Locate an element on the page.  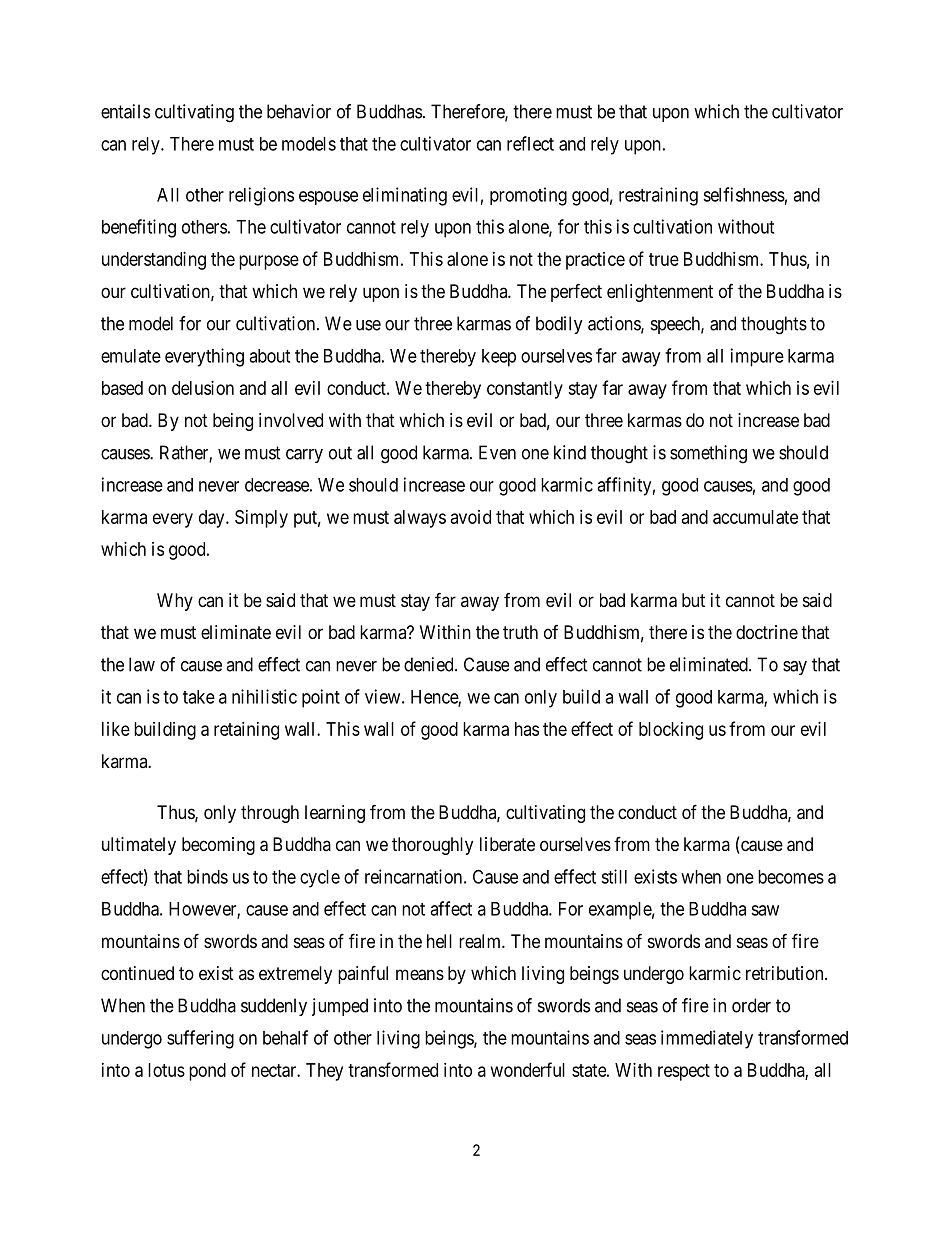
truth is located at coordinates (520, 632).
